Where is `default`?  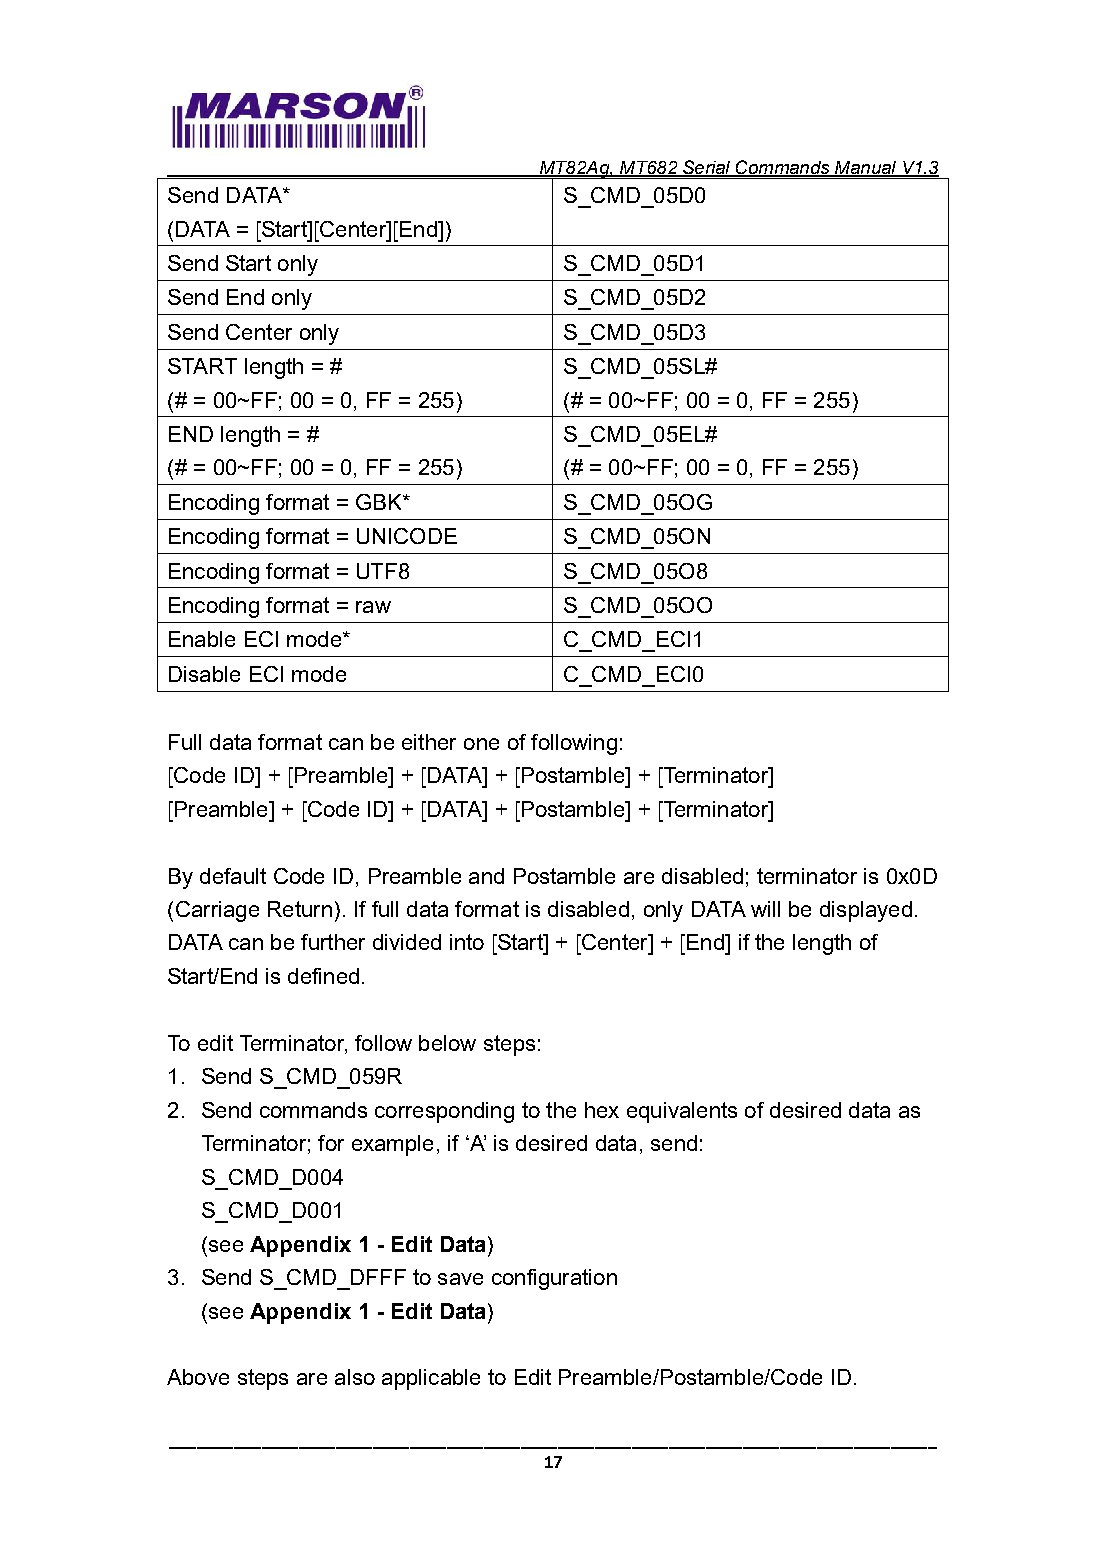
default is located at coordinates (233, 876).
